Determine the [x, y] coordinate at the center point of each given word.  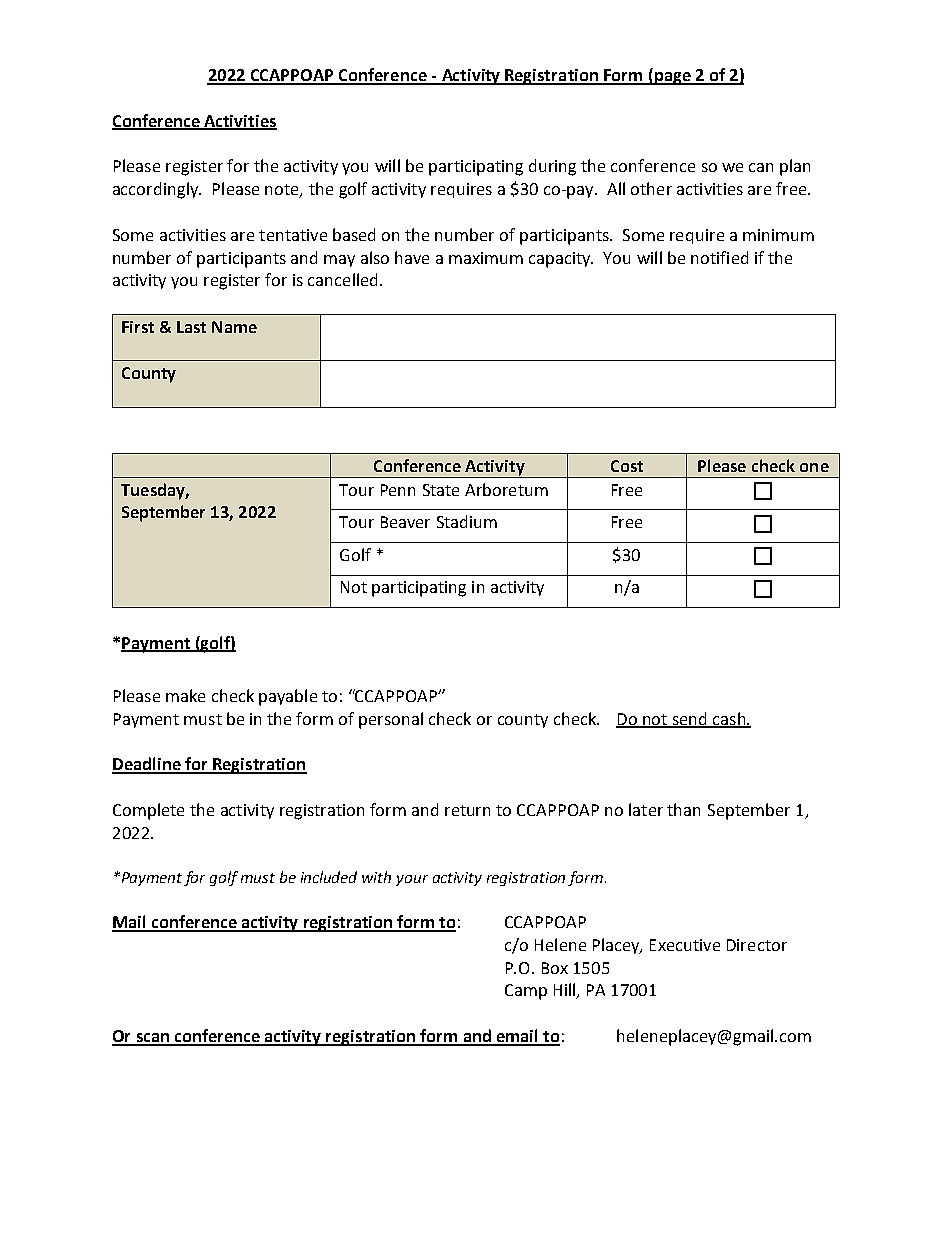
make [185, 695]
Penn [398, 490]
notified [719, 257]
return [467, 810]
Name [234, 327]
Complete [148, 811]
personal [391, 720]
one [814, 467]
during [552, 167]
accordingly [157, 190]
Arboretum [506, 489]
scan [153, 1039]
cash [729, 719]
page [672, 78]
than [683, 809]
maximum [486, 258]
